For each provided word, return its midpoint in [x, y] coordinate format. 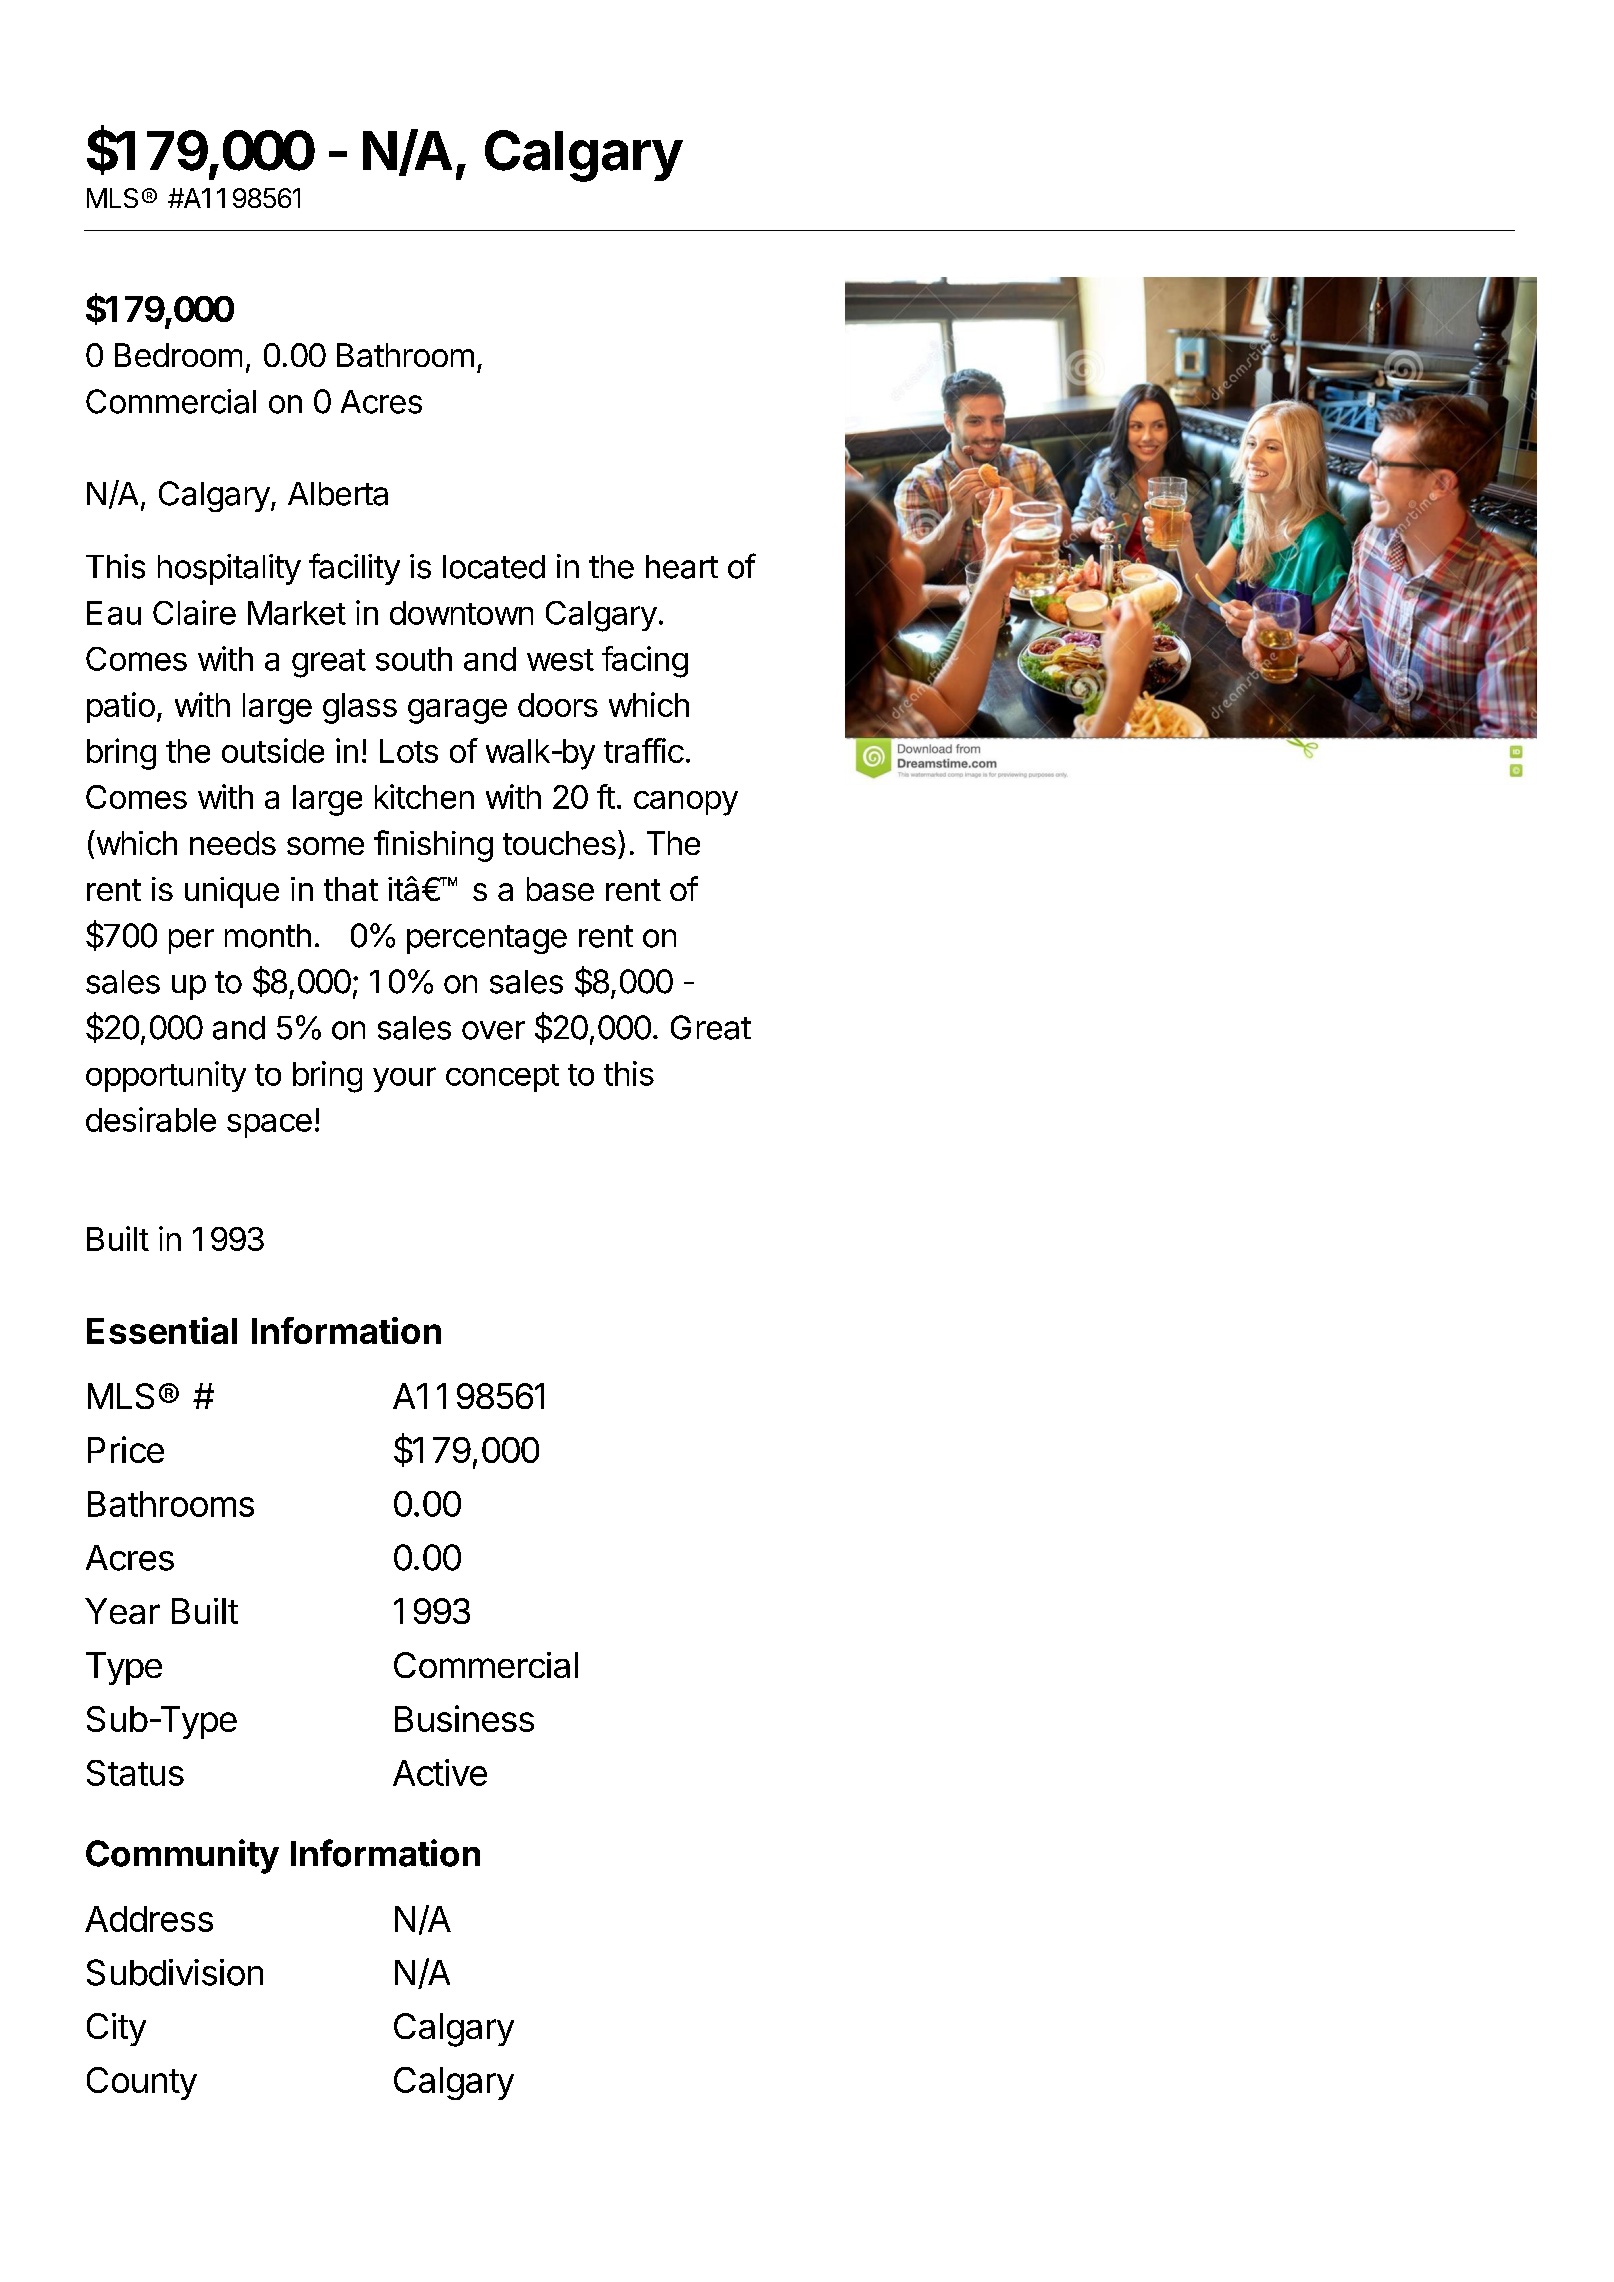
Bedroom [178, 355]
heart [682, 567]
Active [440, 1772]
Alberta [338, 494]
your [404, 1079]
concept [502, 1078]
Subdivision [175, 1972]
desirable [151, 1119]
